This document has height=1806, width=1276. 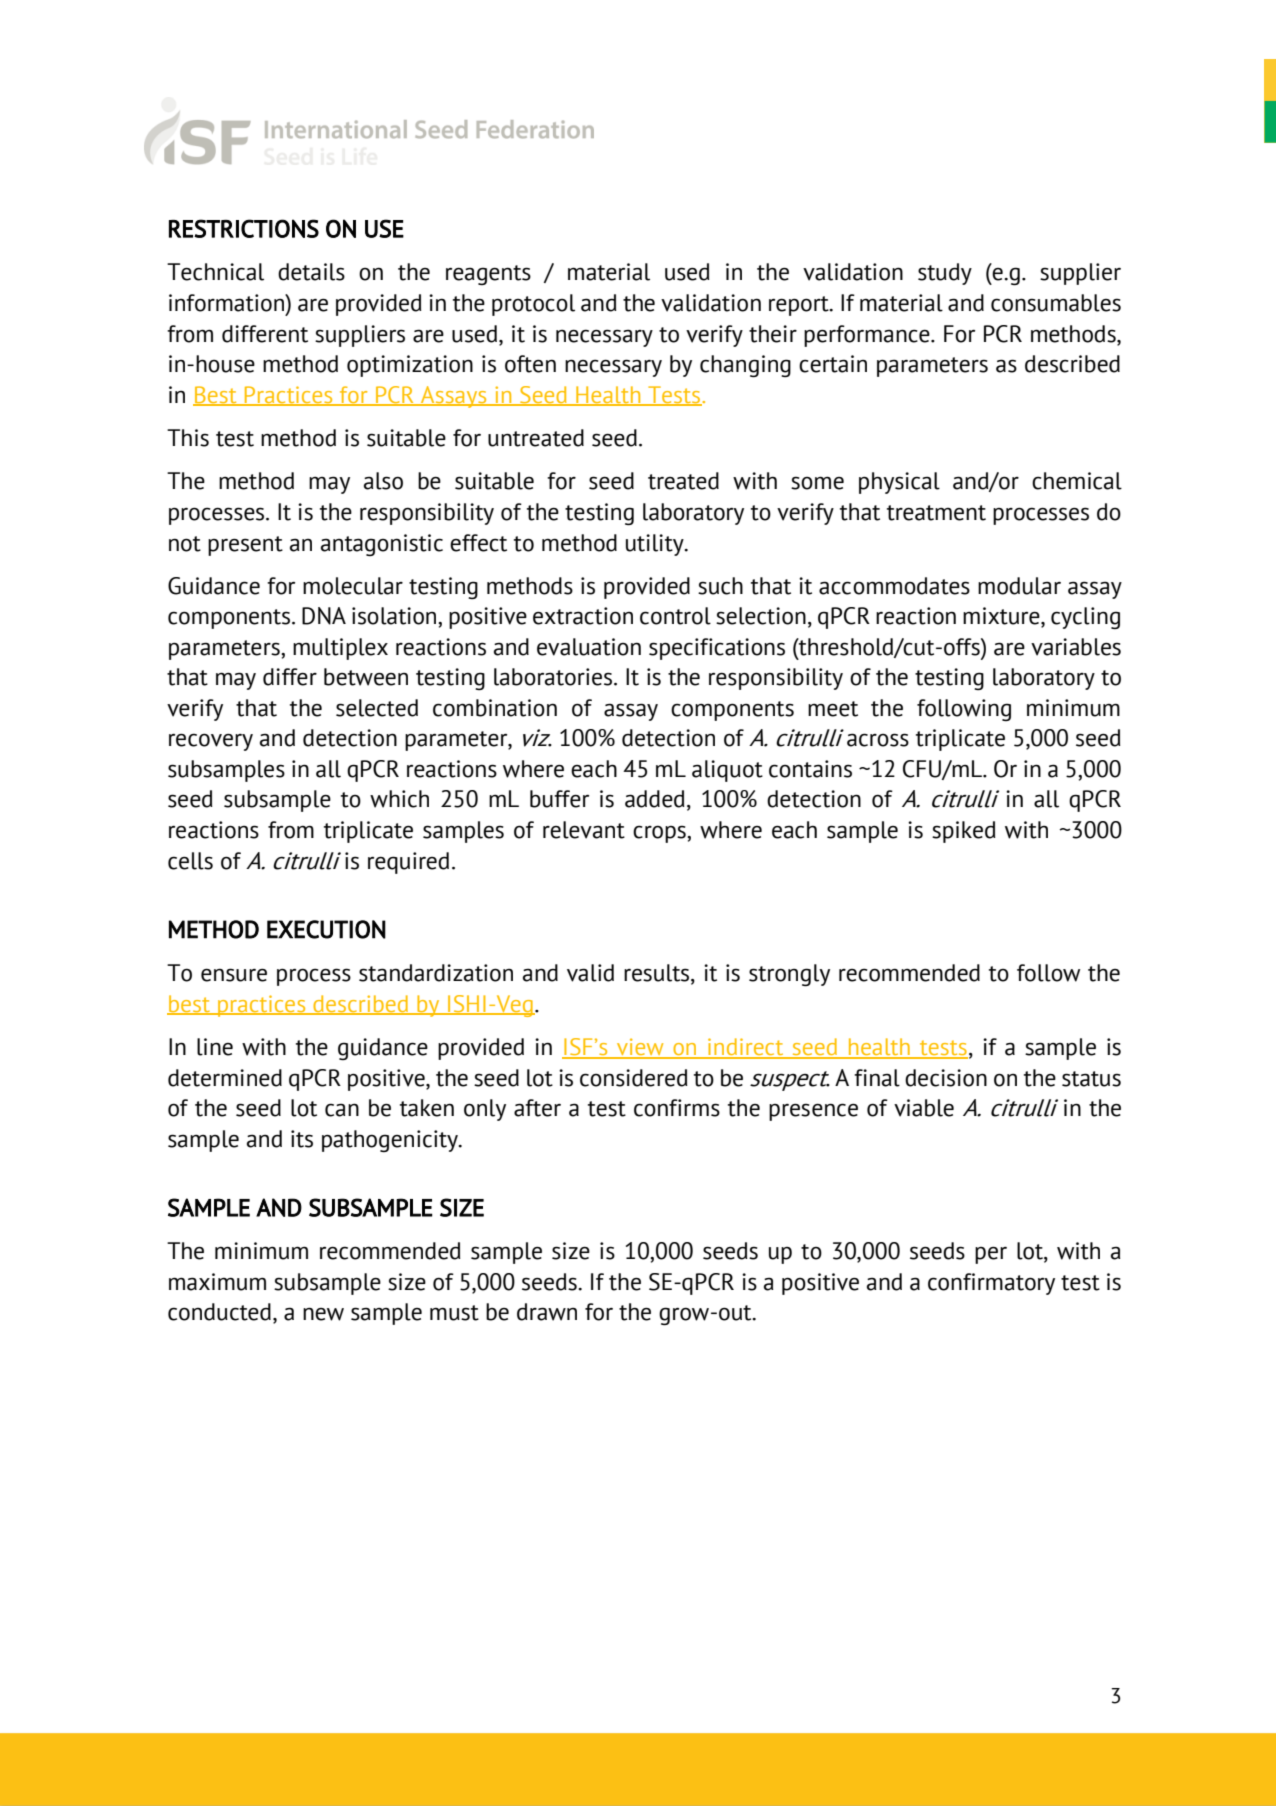 I want to click on new, so click(x=323, y=1314).
